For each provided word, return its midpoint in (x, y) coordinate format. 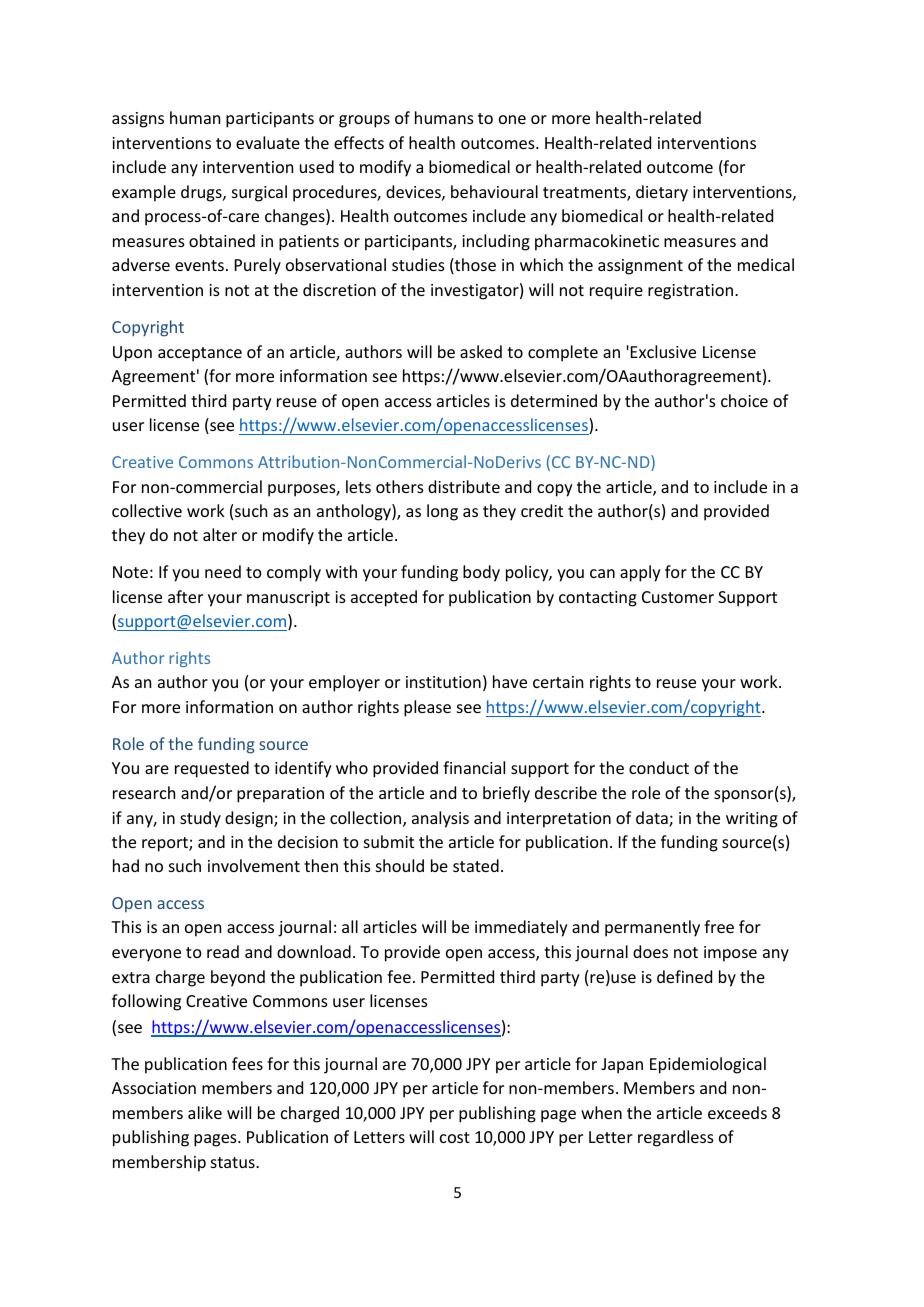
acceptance (200, 354)
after (185, 596)
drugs (202, 193)
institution (443, 682)
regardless (676, 1138)
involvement (254, 865)
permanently (652, 928)
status (234, 1162)
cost (455, 1137)
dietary (662, 193)
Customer (678, 597)
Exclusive (663, 351)
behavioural (494, 191)
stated (476, 865)
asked (481, 351)
